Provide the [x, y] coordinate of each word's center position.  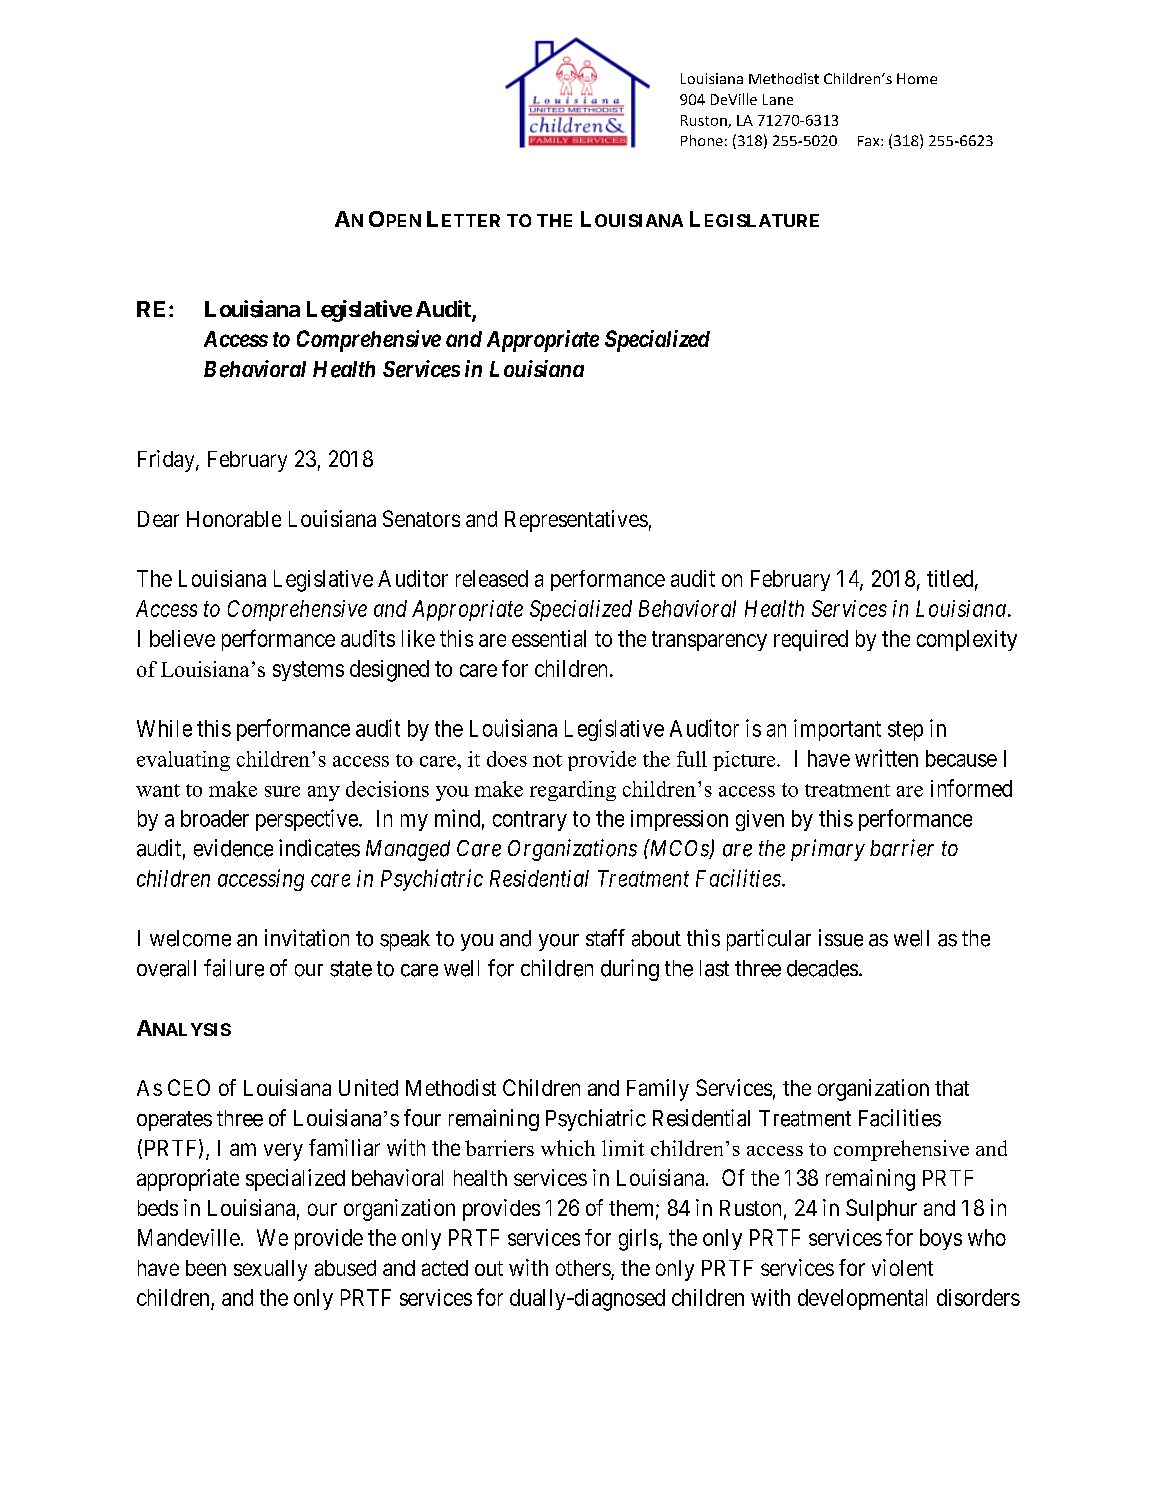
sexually [270, 1270]
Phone [702, 140]
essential [549, 638]
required [811, 640]
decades [822, 968]
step [905, 731]
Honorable [234, 519]
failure [234, 968]
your [559, 942]
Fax [870, 141]
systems [308, 671]
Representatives [576, 521]
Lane [778, 99]
